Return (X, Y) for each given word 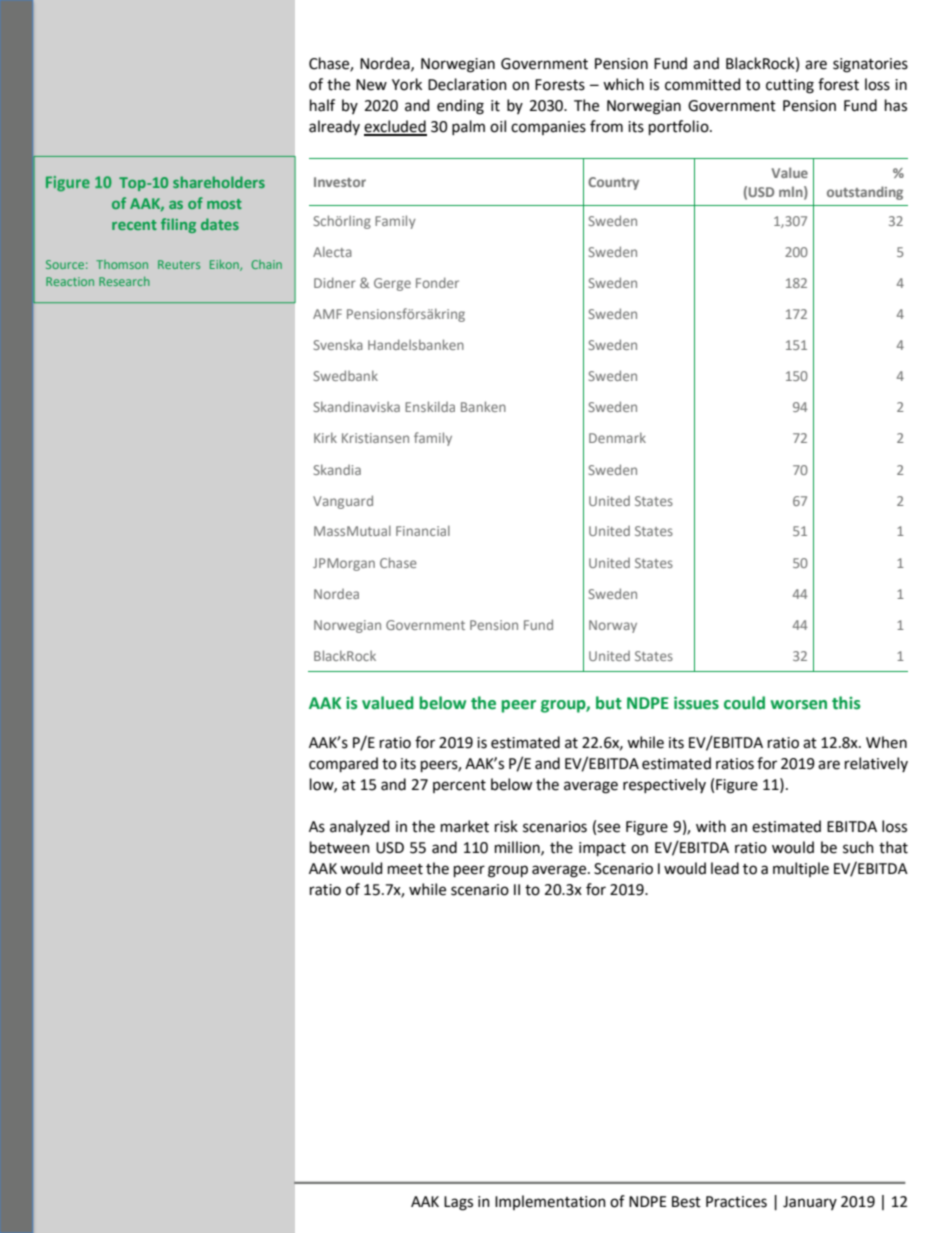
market (465, 826)
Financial (423, 530)
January (810, 1203)
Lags (458, 1203)
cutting (790, 86)
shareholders (219, 182)
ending (460, 107)
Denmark (617, 437)
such (858, 847)
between (340, 847)
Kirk (325, 437)
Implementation (550, 1202)
